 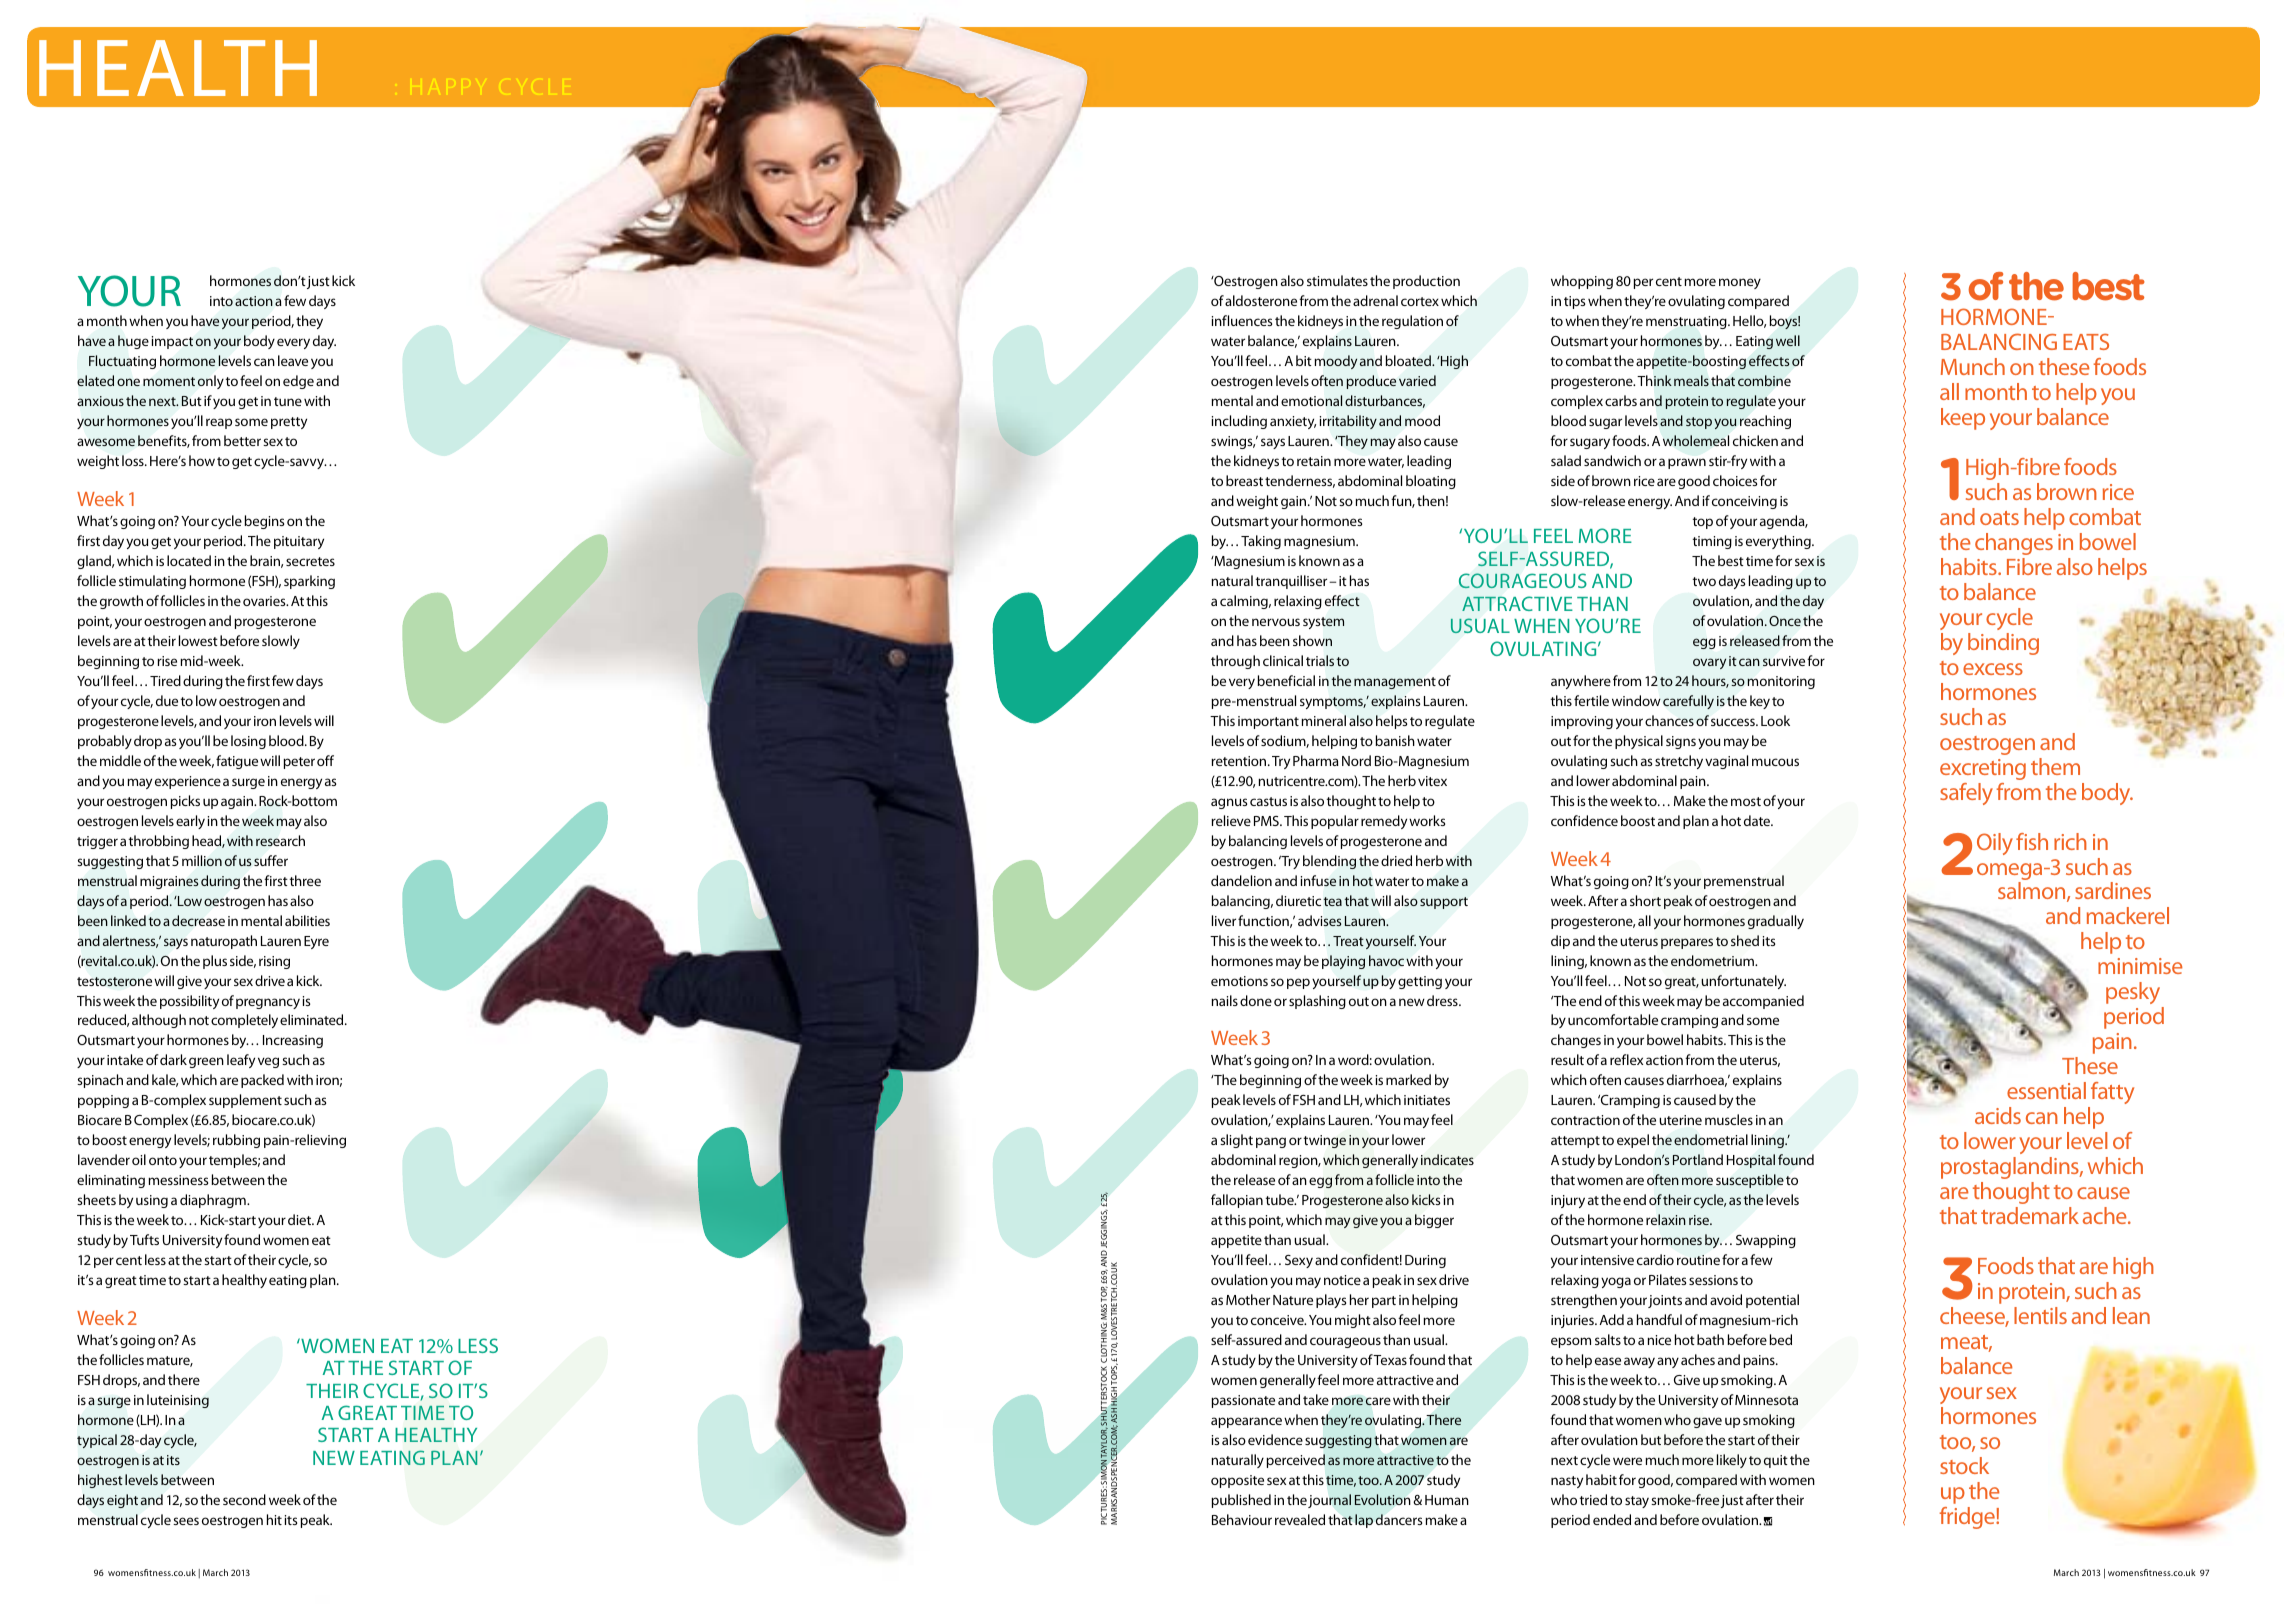 I want to click on abilities, so click(x=307, y=920).
